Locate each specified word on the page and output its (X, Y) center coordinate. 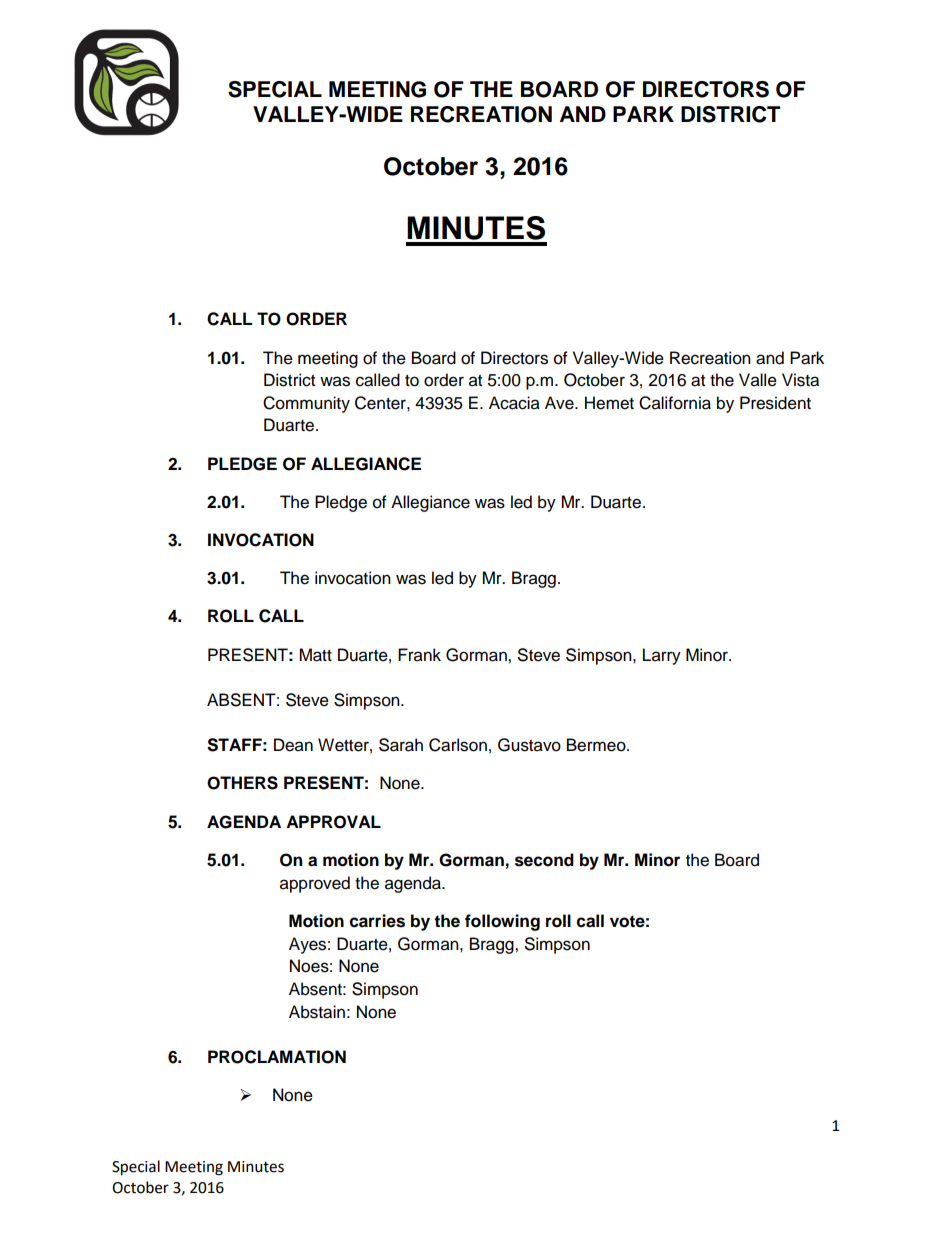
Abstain (317, 1012)
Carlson (458, 745)
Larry (662, 656)
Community (306, 404)
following (502, 922)
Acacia (514, 403)
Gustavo (529, 745)
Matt (315, 655)
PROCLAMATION (277, 1057)
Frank (419, 655)
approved (315, 884)
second (544, 860)
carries (377, 921)
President (775, 403)
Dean (293, 745)
